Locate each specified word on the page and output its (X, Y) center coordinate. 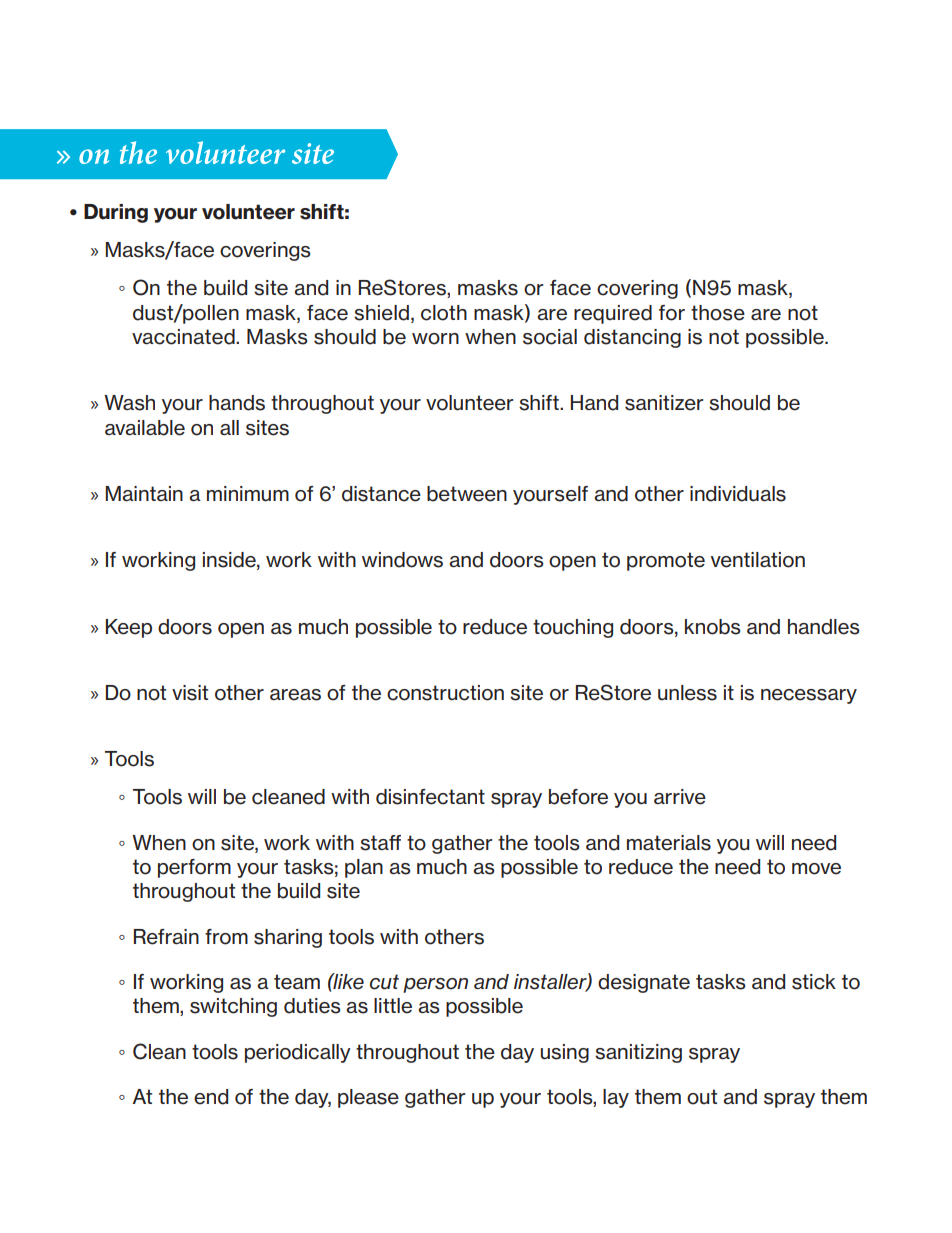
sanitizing (638, 1053)
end (211, 1097)
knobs (713, 627)
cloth (444, 313)
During (116, 213)
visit (190, 693)
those (718, 313)
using (565, 1053)
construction (445, 693)
